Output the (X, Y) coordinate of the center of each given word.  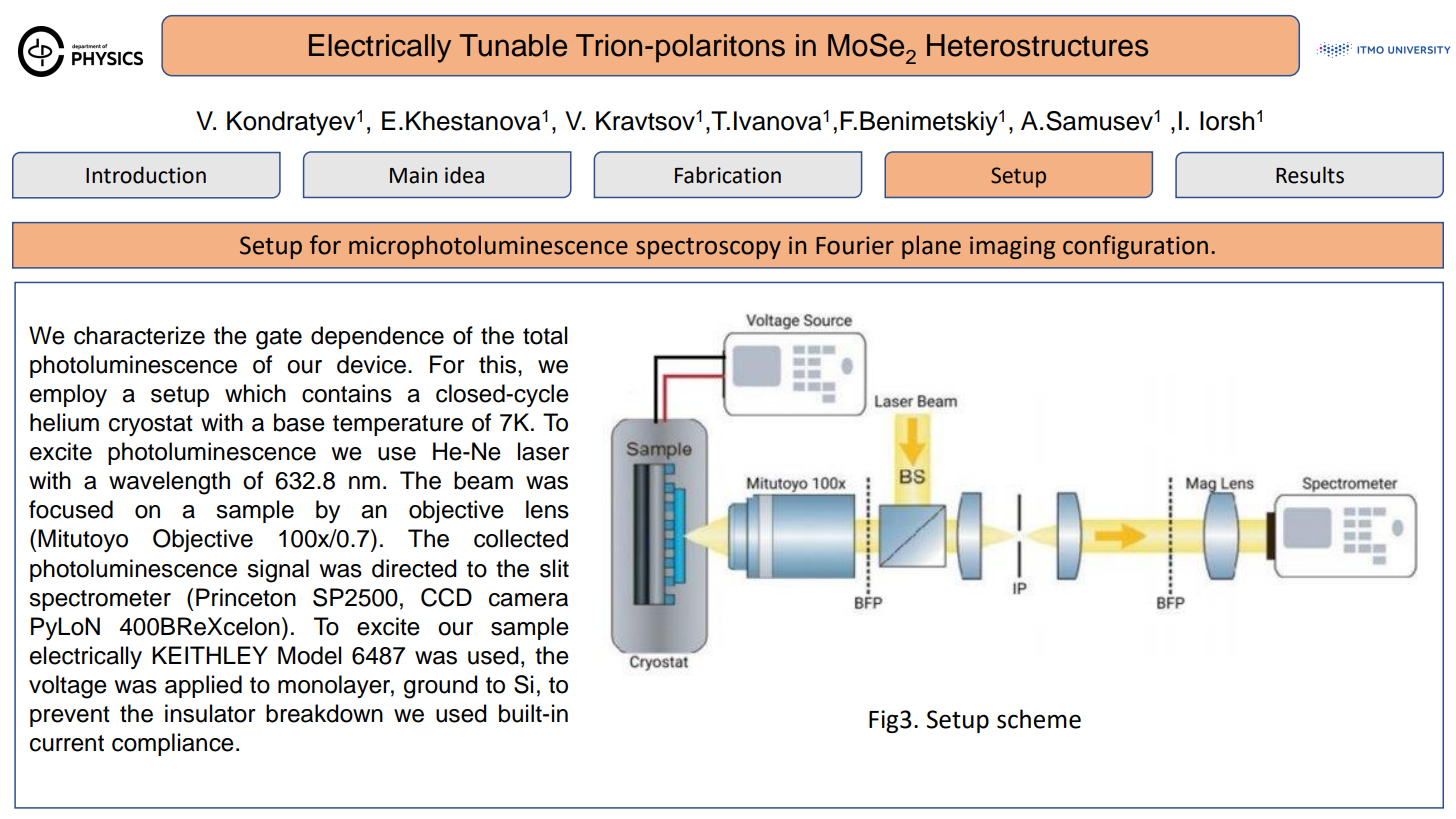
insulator (210, 713)
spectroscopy (708, 248)
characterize (139, 335)
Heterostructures (1037, 45)
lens (547, 509)
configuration (1135, 247)
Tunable (513, 45)
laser (543, 451)
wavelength (169, 483)
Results (1310, 175)
